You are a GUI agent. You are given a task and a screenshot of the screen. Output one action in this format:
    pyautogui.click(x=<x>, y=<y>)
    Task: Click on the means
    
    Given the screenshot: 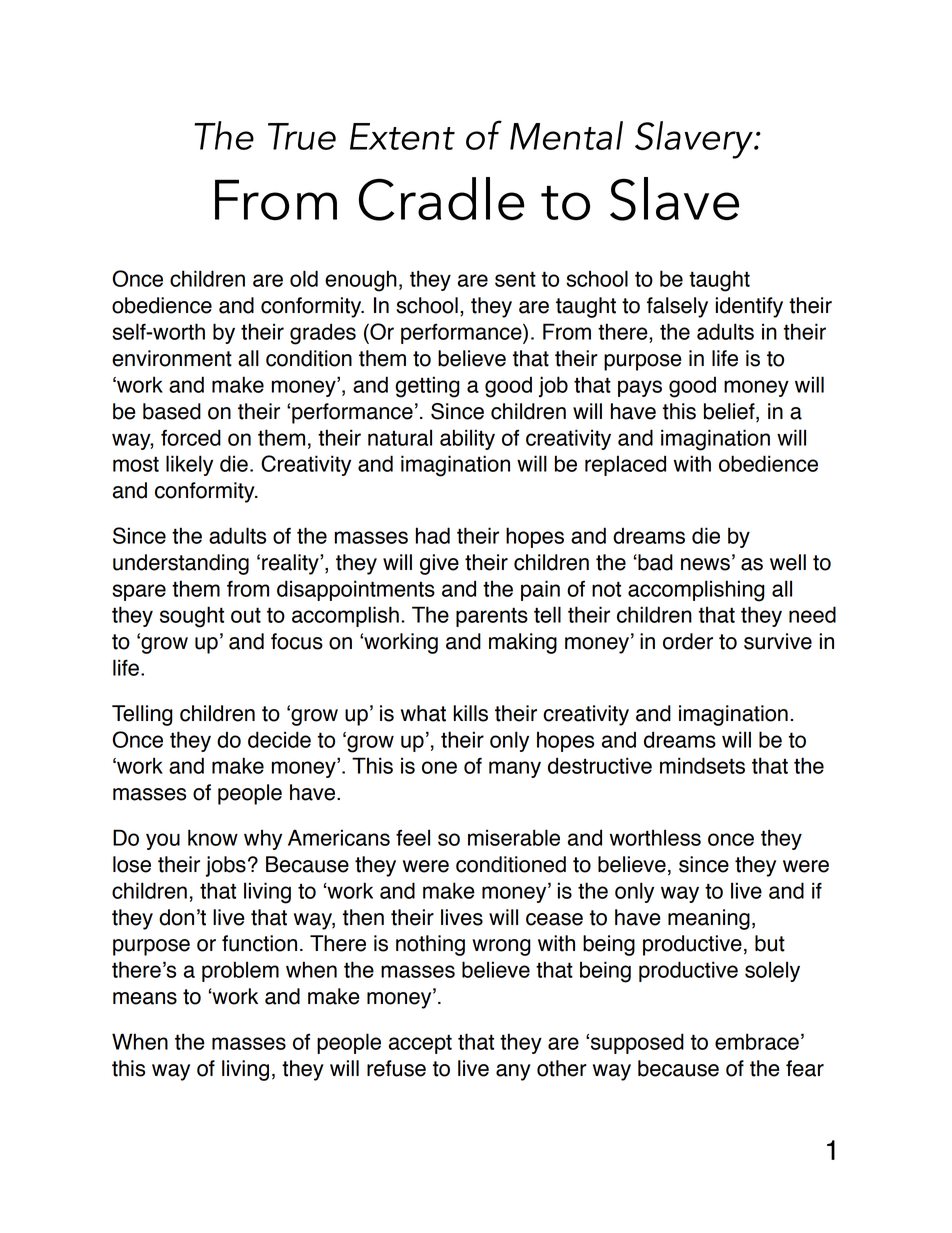 What is the action you would take?
    pyautogui.click(x=145, y=998)
